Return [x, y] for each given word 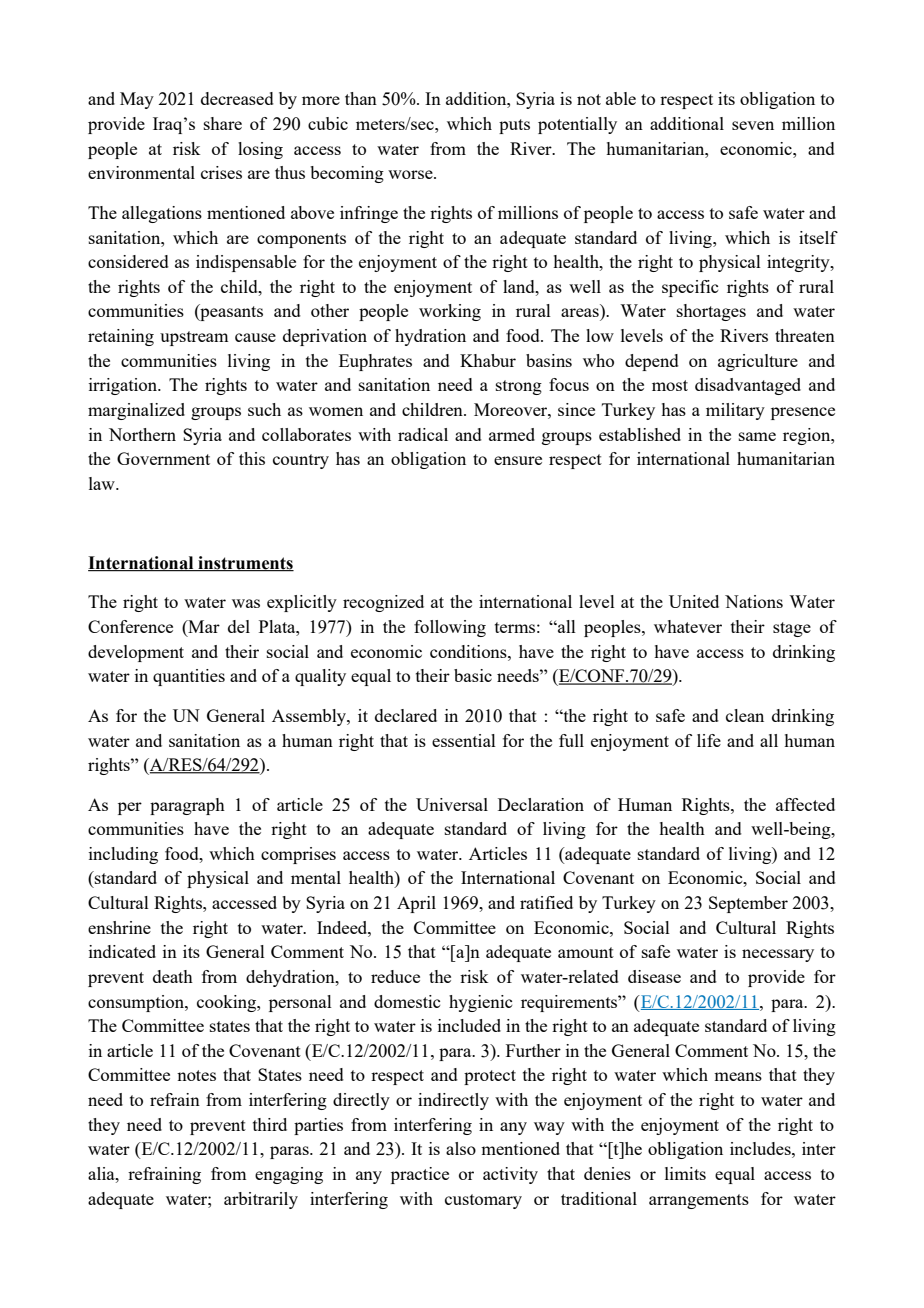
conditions [469, 651]
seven [753, 125]
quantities [189, 677]
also [461, 1148]
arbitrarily [261, 1200]
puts [514, 126]
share [223, 123]
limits [685, 1173]
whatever [688, 626]
